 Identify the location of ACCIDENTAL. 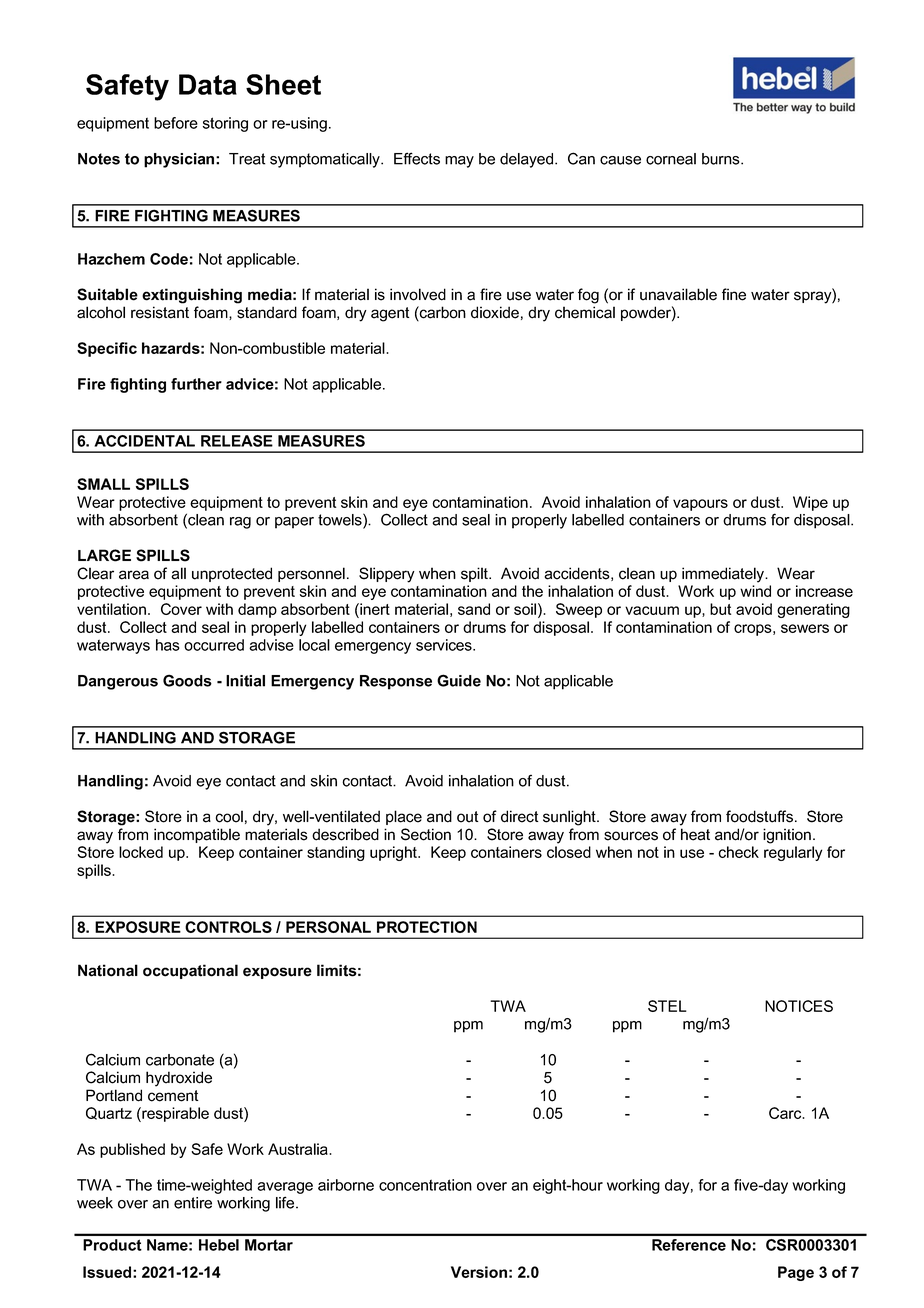
(144, 441).
